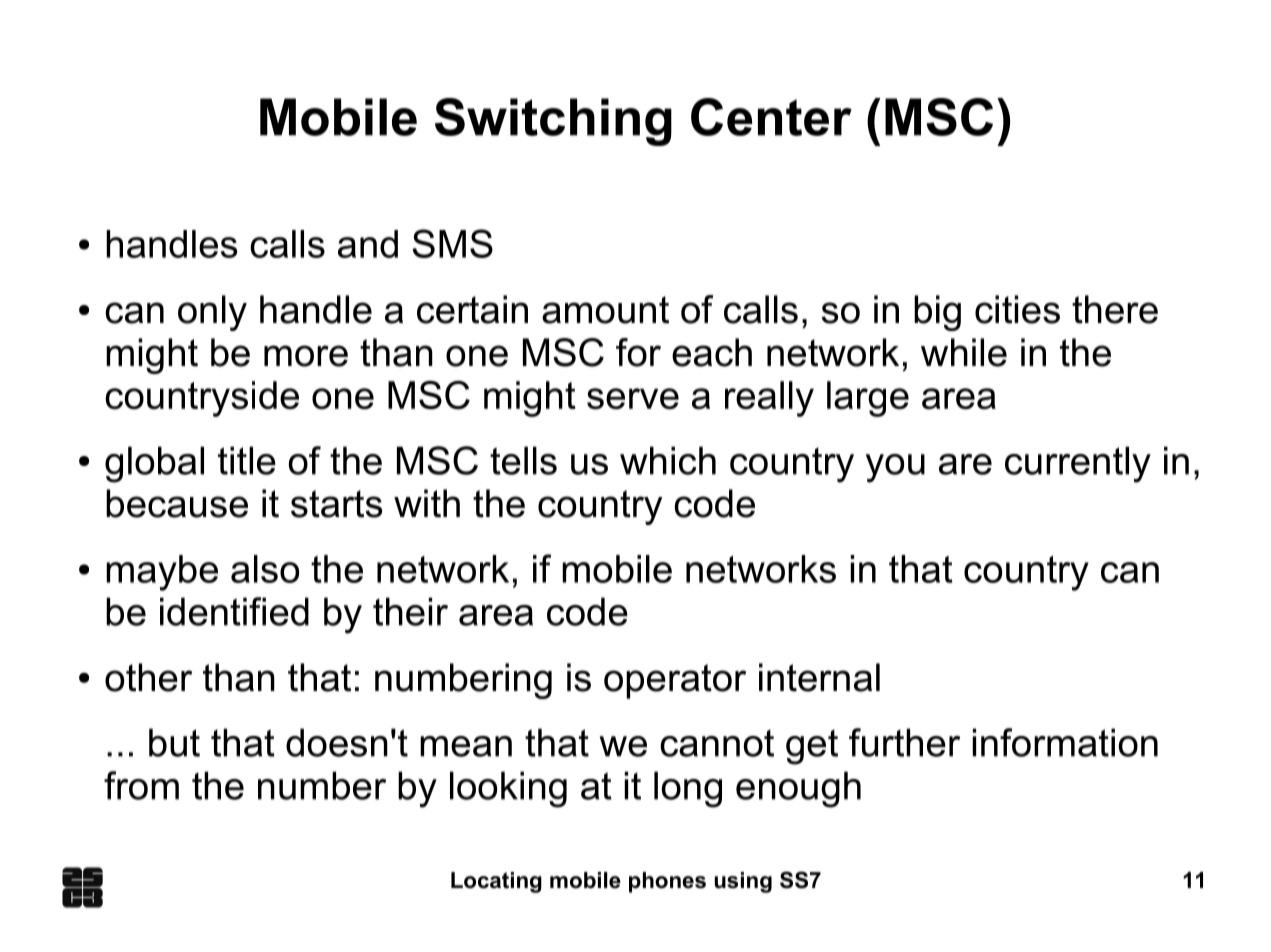 Image resolution: width=1271 pixels, height=952 pixels. What do you see at coordinates (675, 681) in the screenshot?
I see `operator` at bounding box center [675, 681].
